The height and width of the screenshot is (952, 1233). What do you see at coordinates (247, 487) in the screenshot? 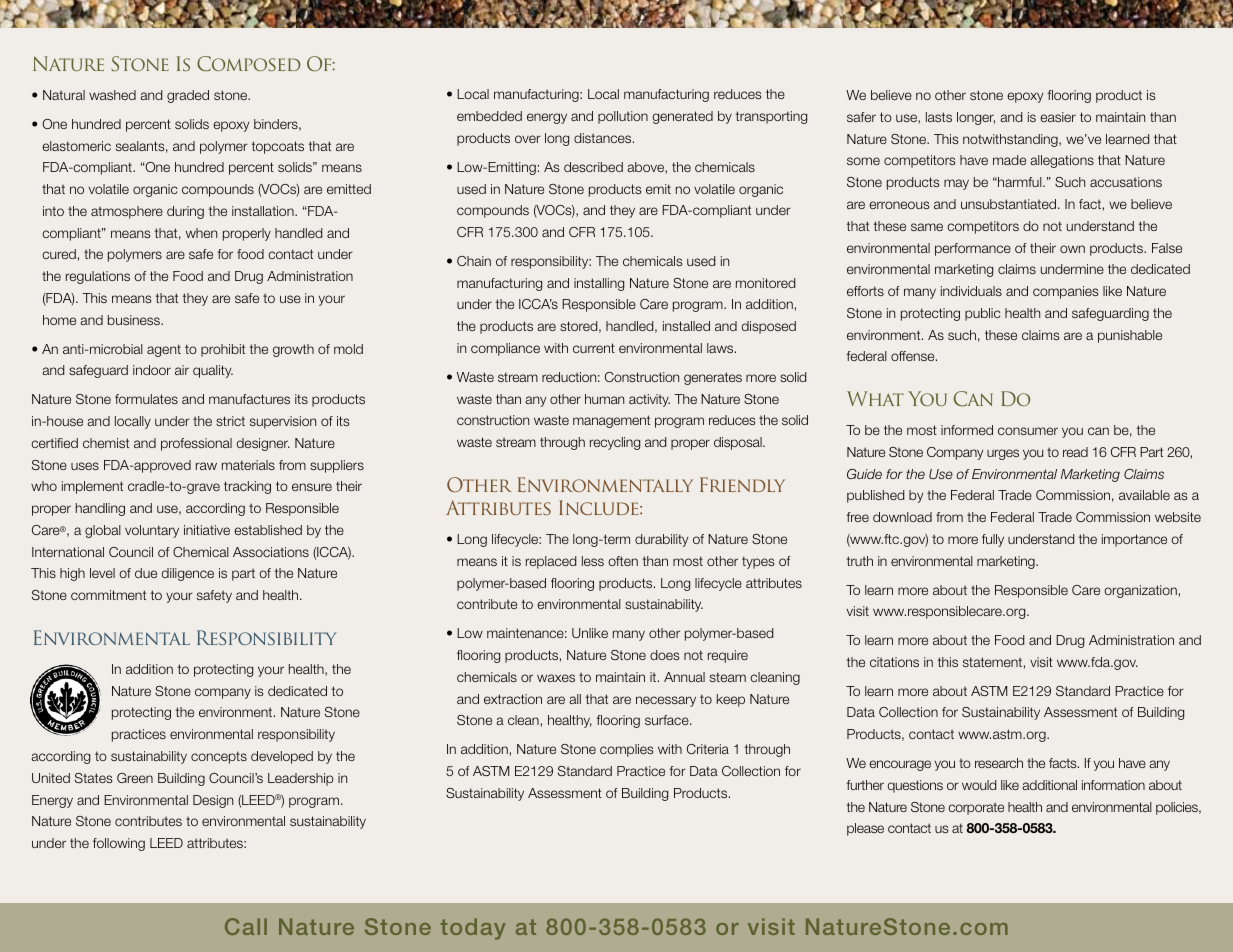
I see `tracking` at bounding box center [247, 487].
